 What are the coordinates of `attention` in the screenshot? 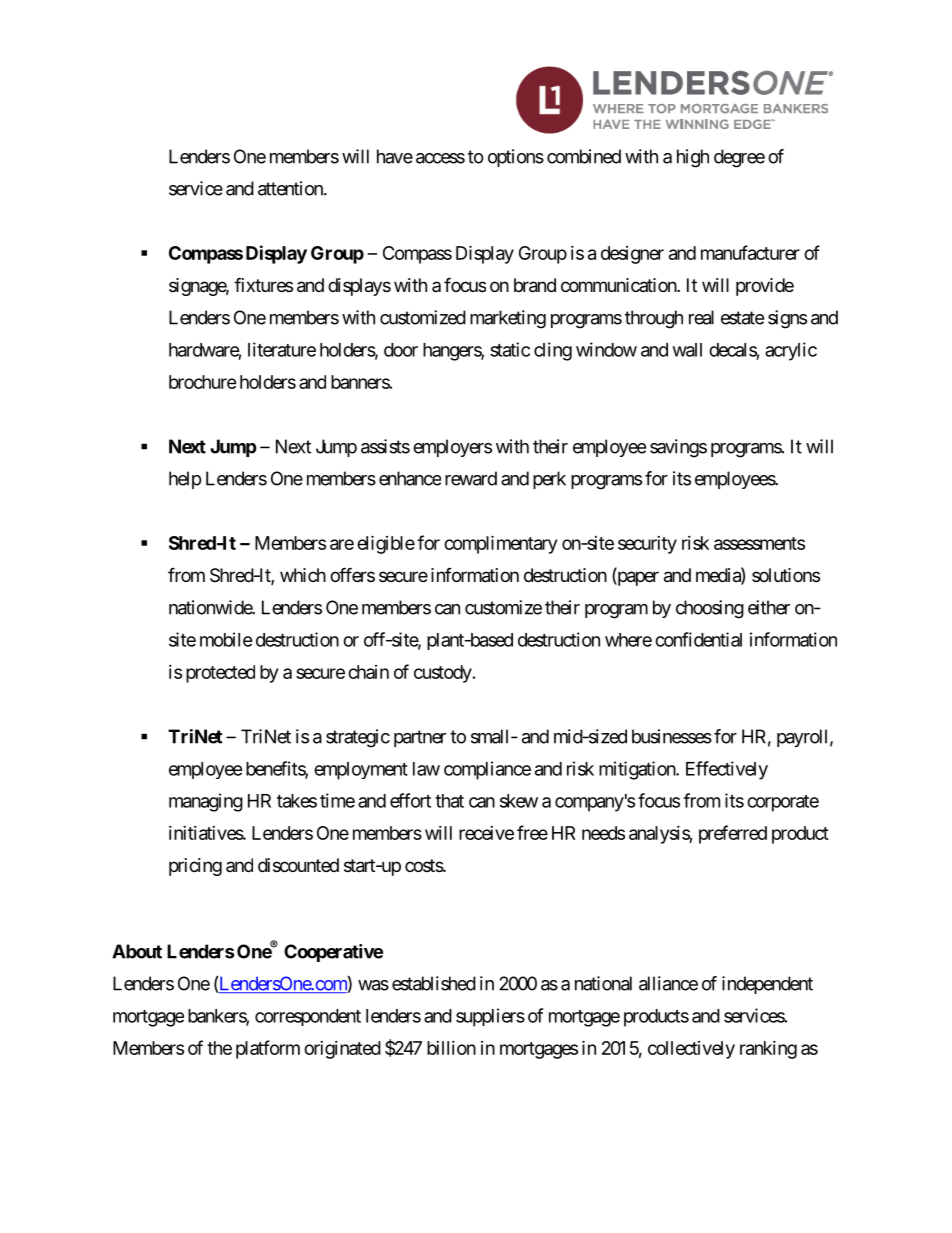 It's located at (291, 188).
